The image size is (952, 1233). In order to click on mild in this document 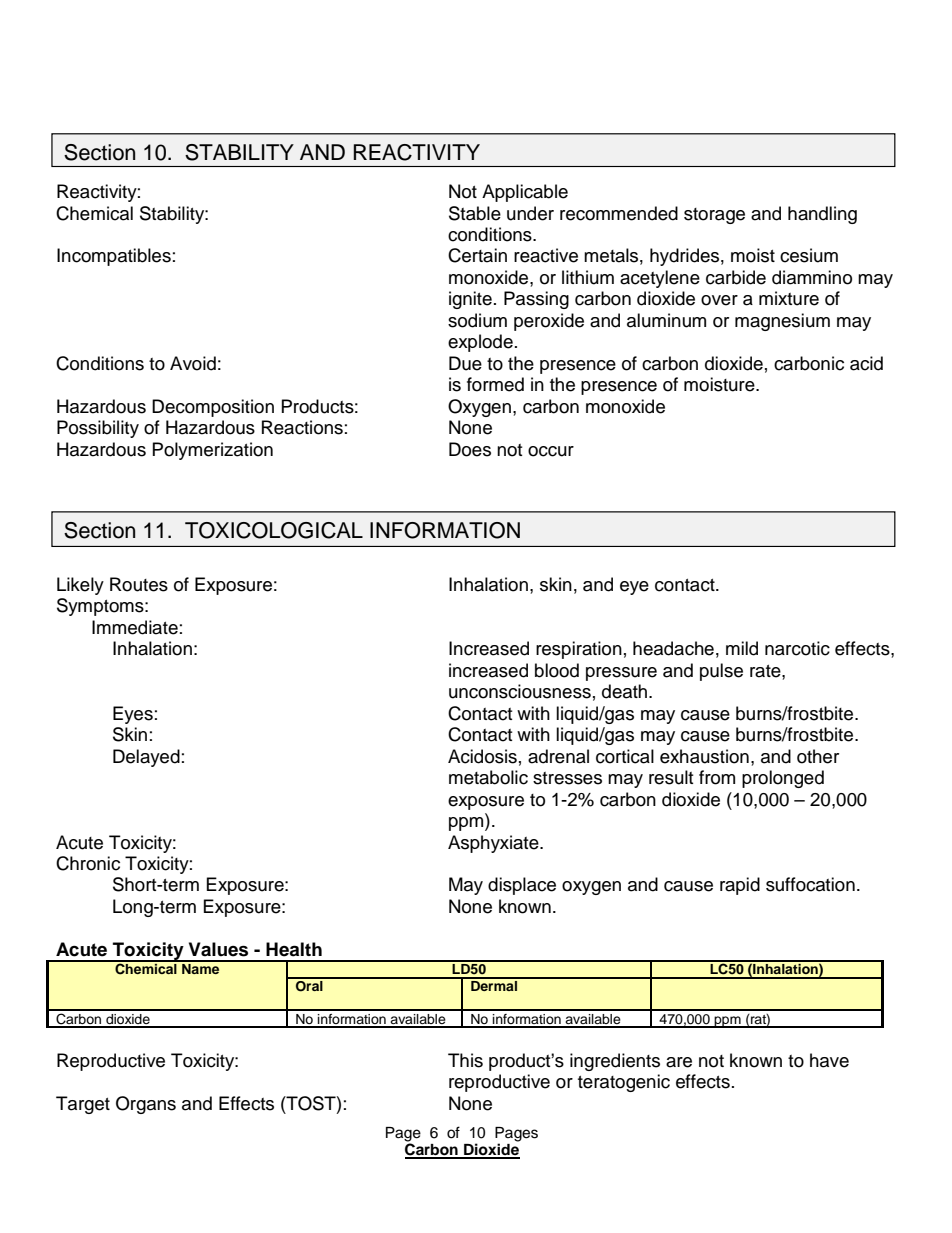, I will do `click(742, 648)`.
